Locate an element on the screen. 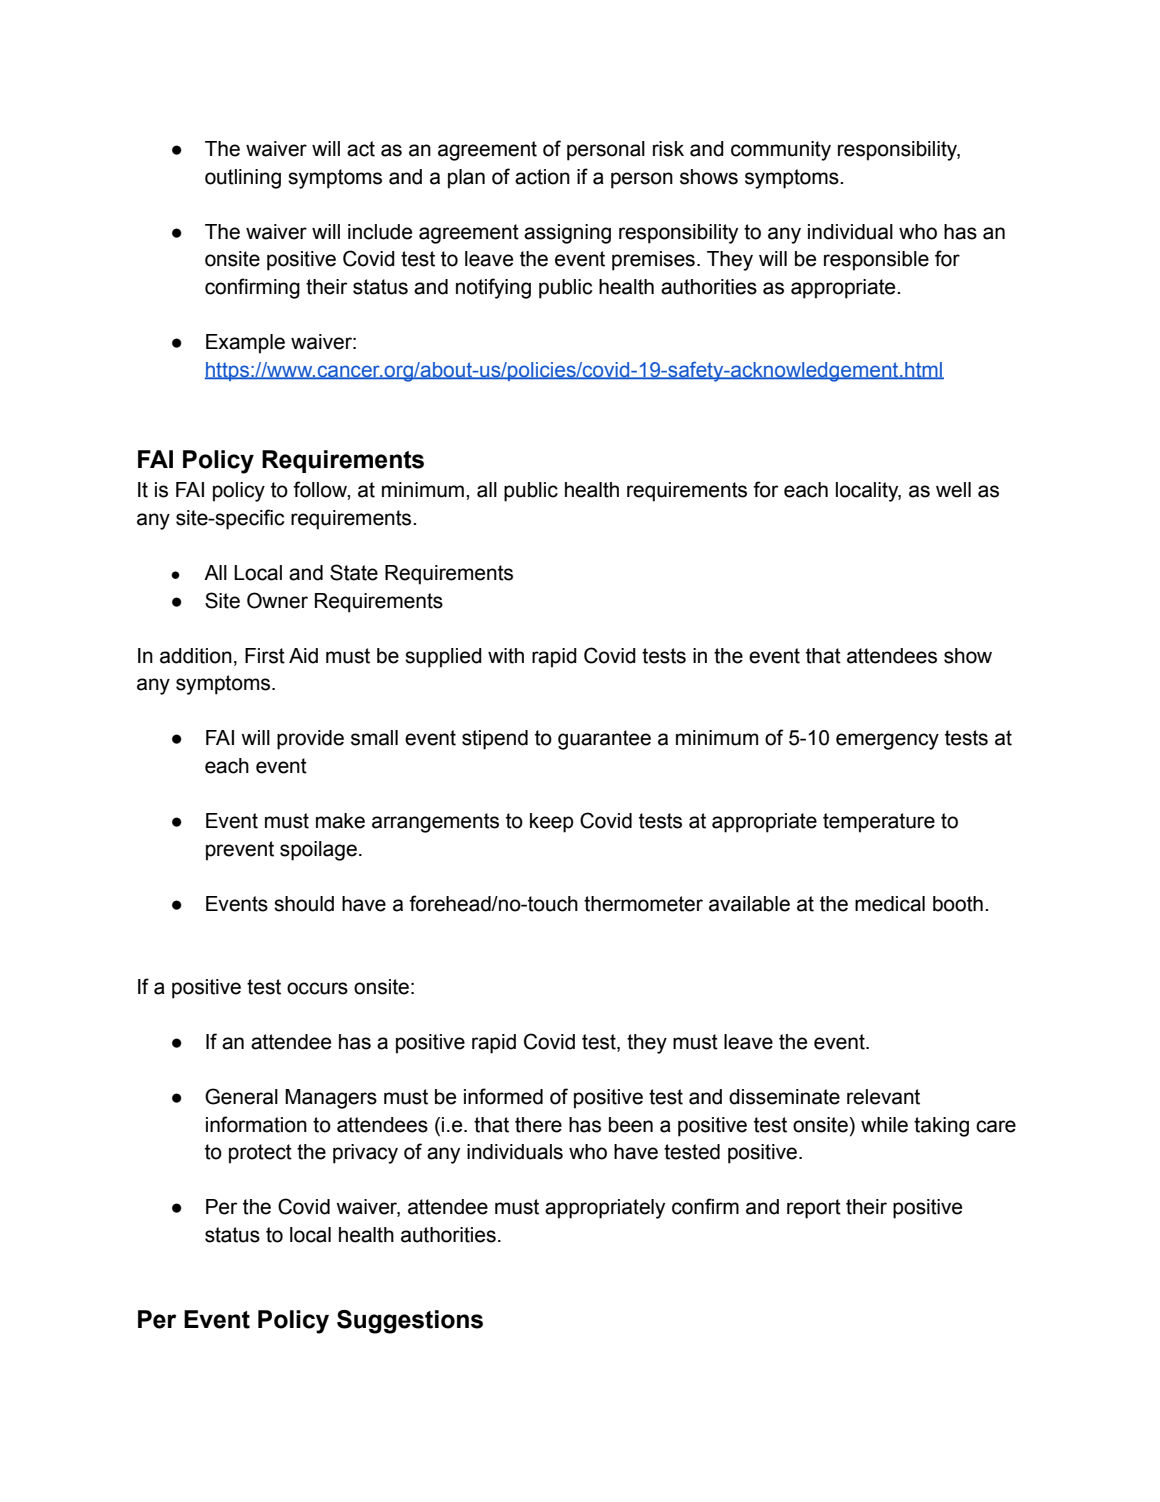 The image size is (1160, 1502). informed is located at coordinates (503, 1096).
